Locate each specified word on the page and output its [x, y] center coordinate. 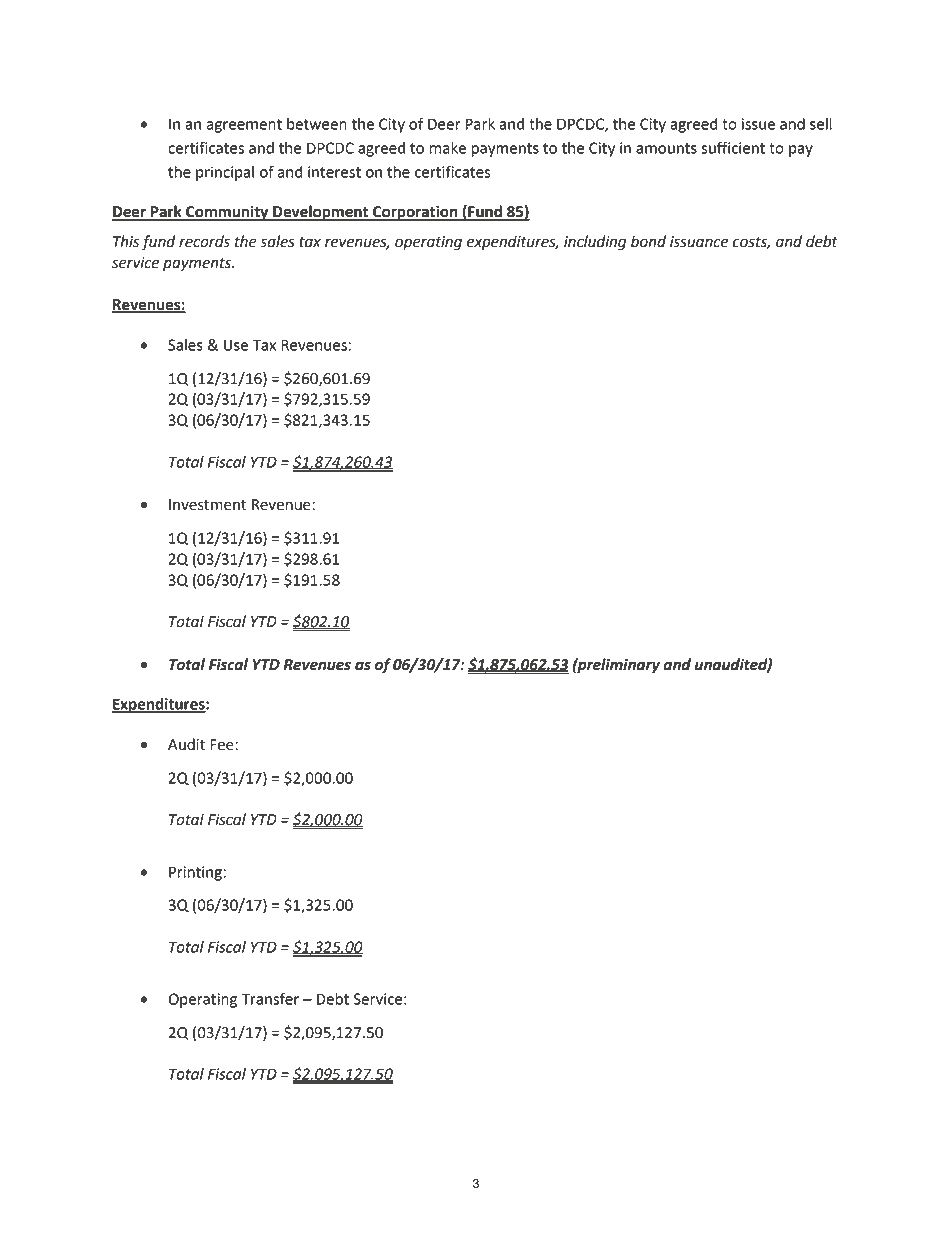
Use [236, 345]
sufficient [733, 147]
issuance [699, 242]
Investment [207, 505]
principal [225, 173]
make [448, 148]
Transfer [270, 998]
